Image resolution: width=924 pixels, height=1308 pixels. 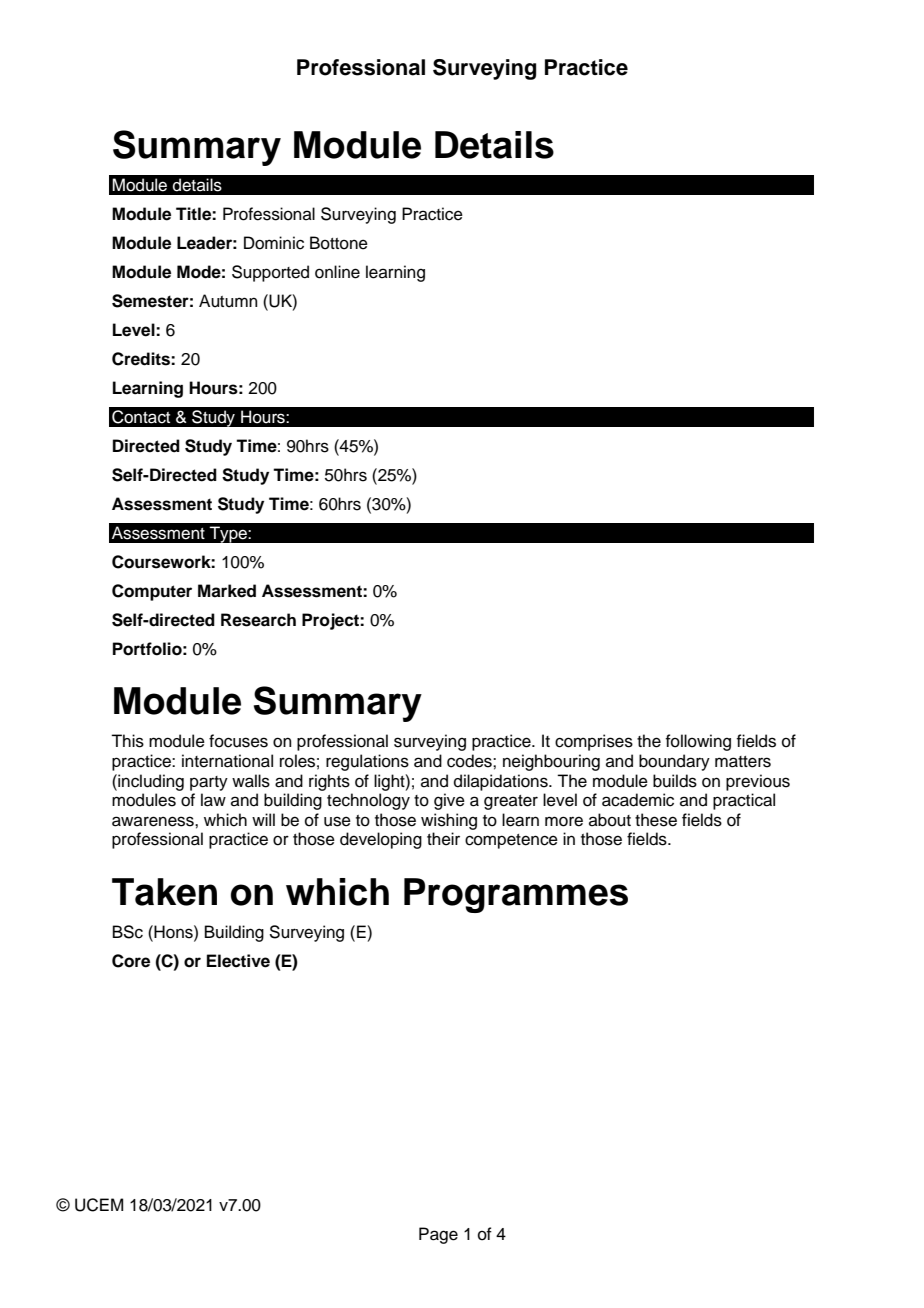 I want to click on their, so click(x=443, y=839).
